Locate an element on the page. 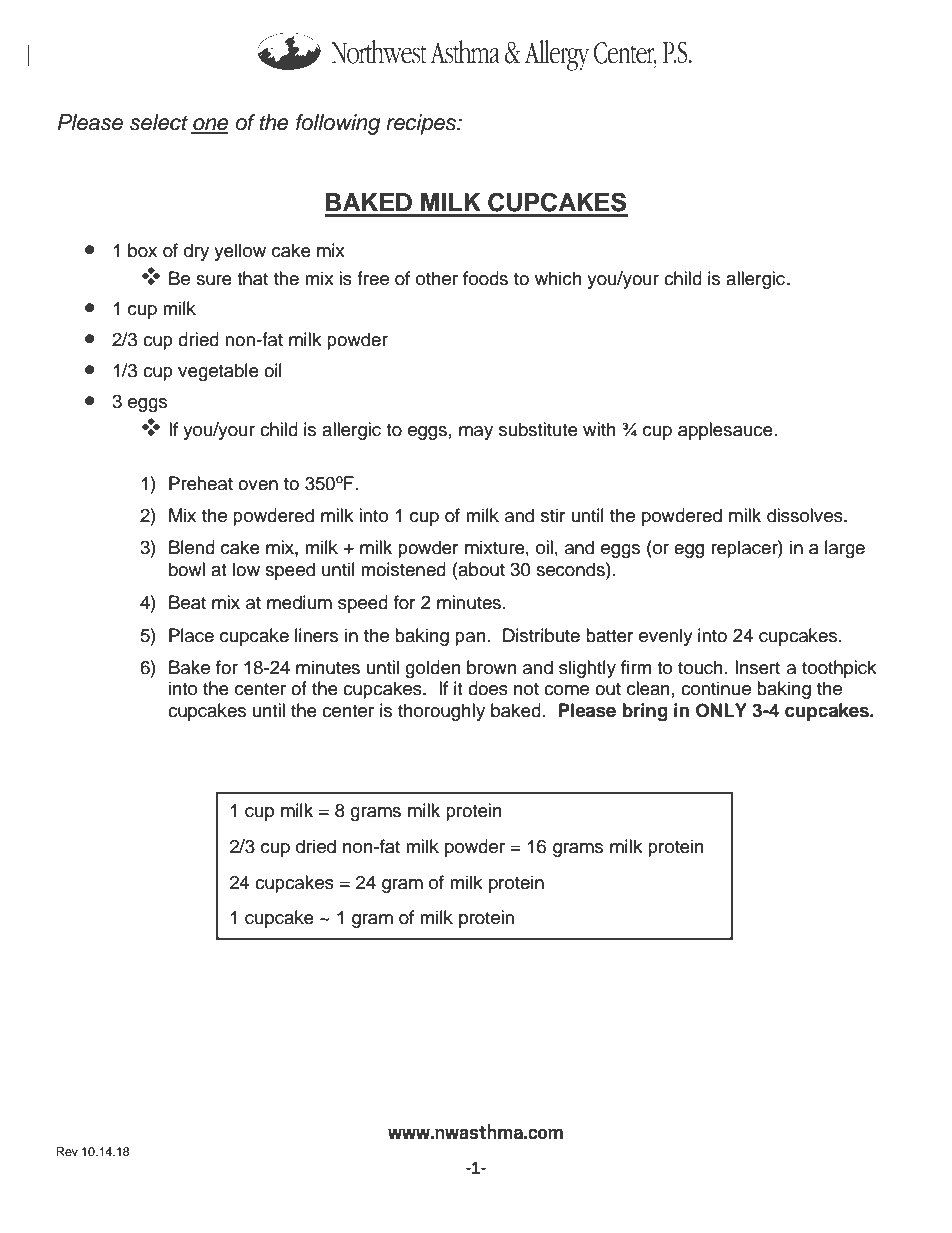 The width and height of the page is (952, 1233). recipes is located at coordinates (422, 124).
